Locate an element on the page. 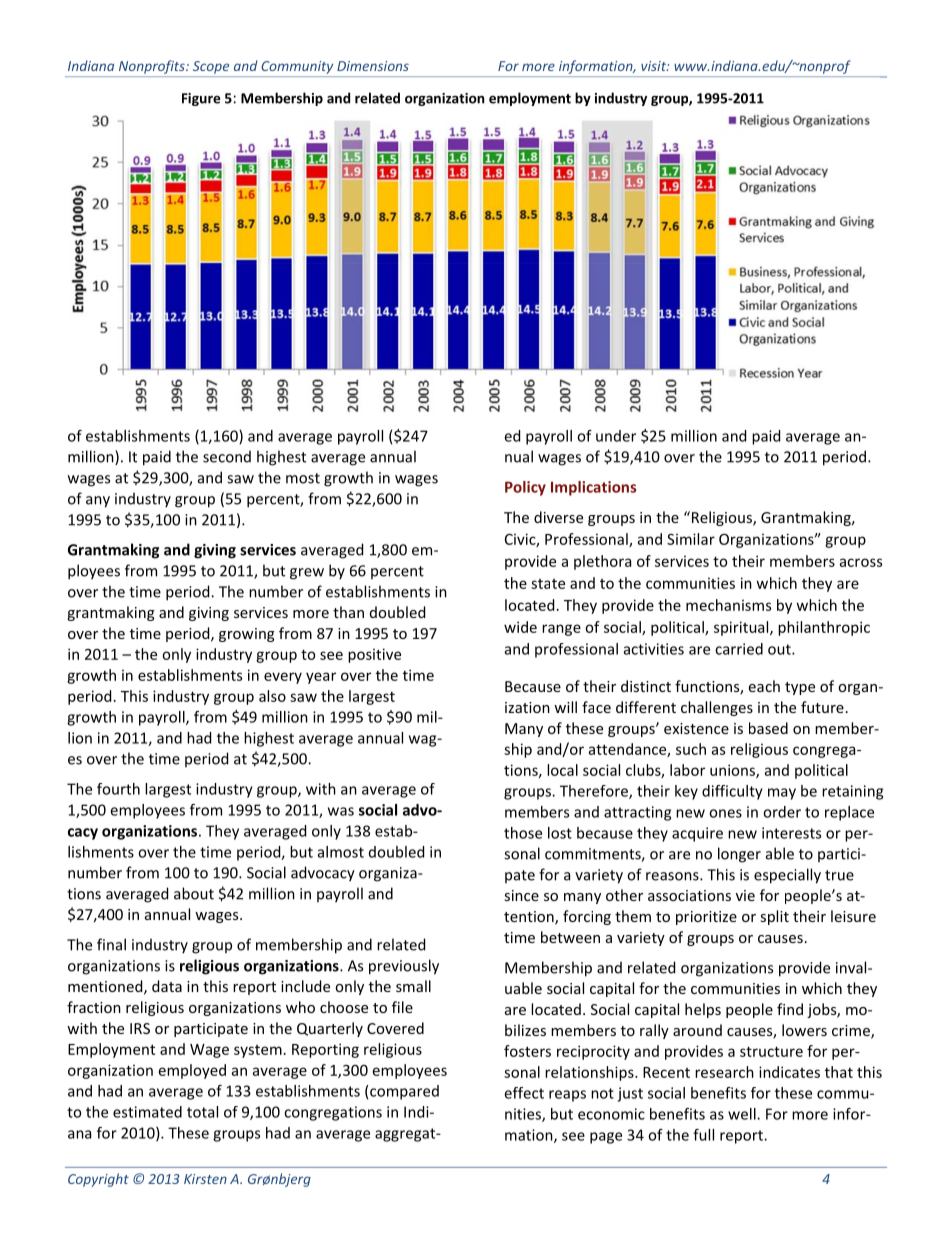 Image resolution: width=952 pixels, height=1233 pixels. spiritual is located at coordinates (742, 628).
